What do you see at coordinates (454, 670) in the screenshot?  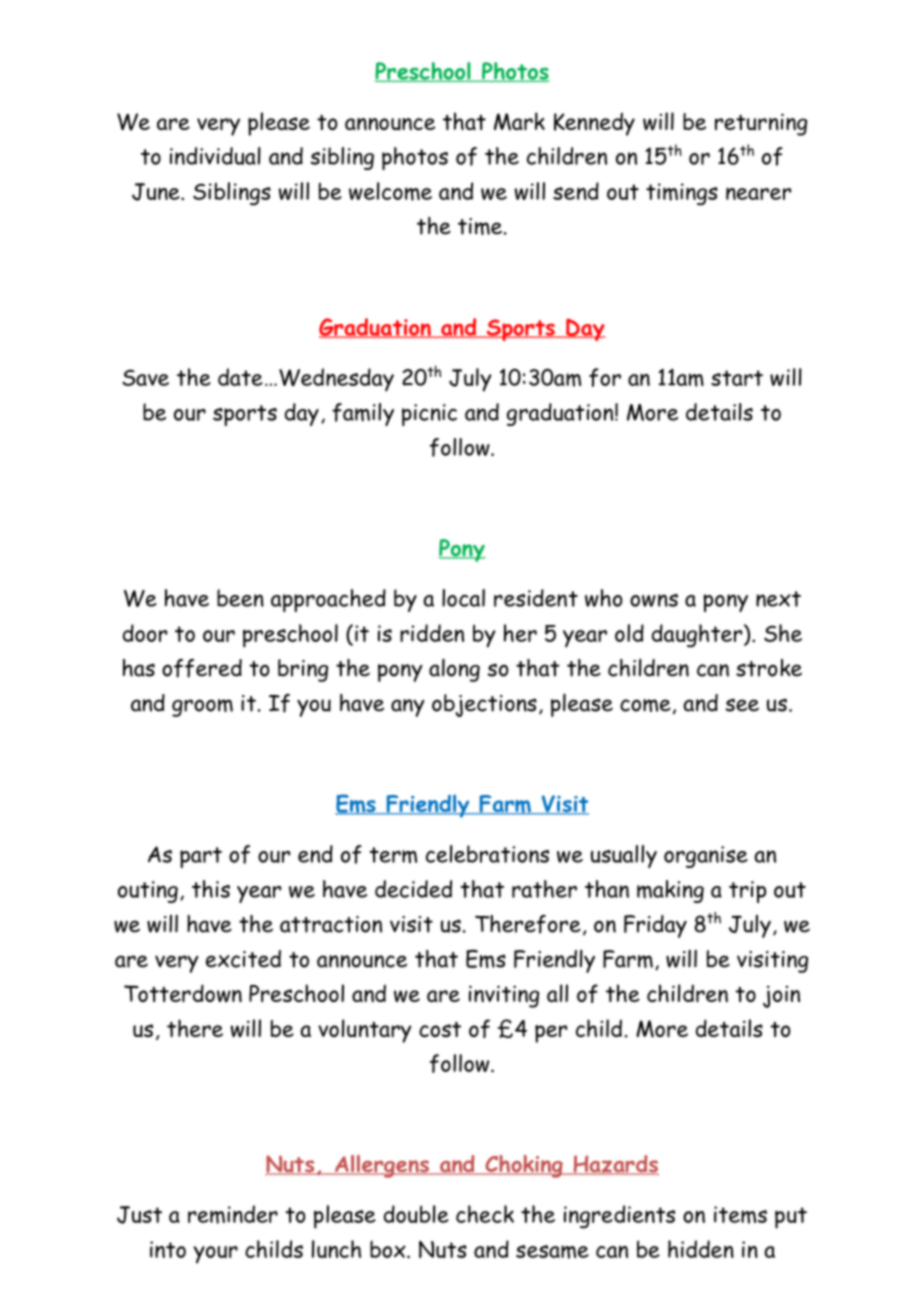 I see `along` at bounding box center [454, 670].
